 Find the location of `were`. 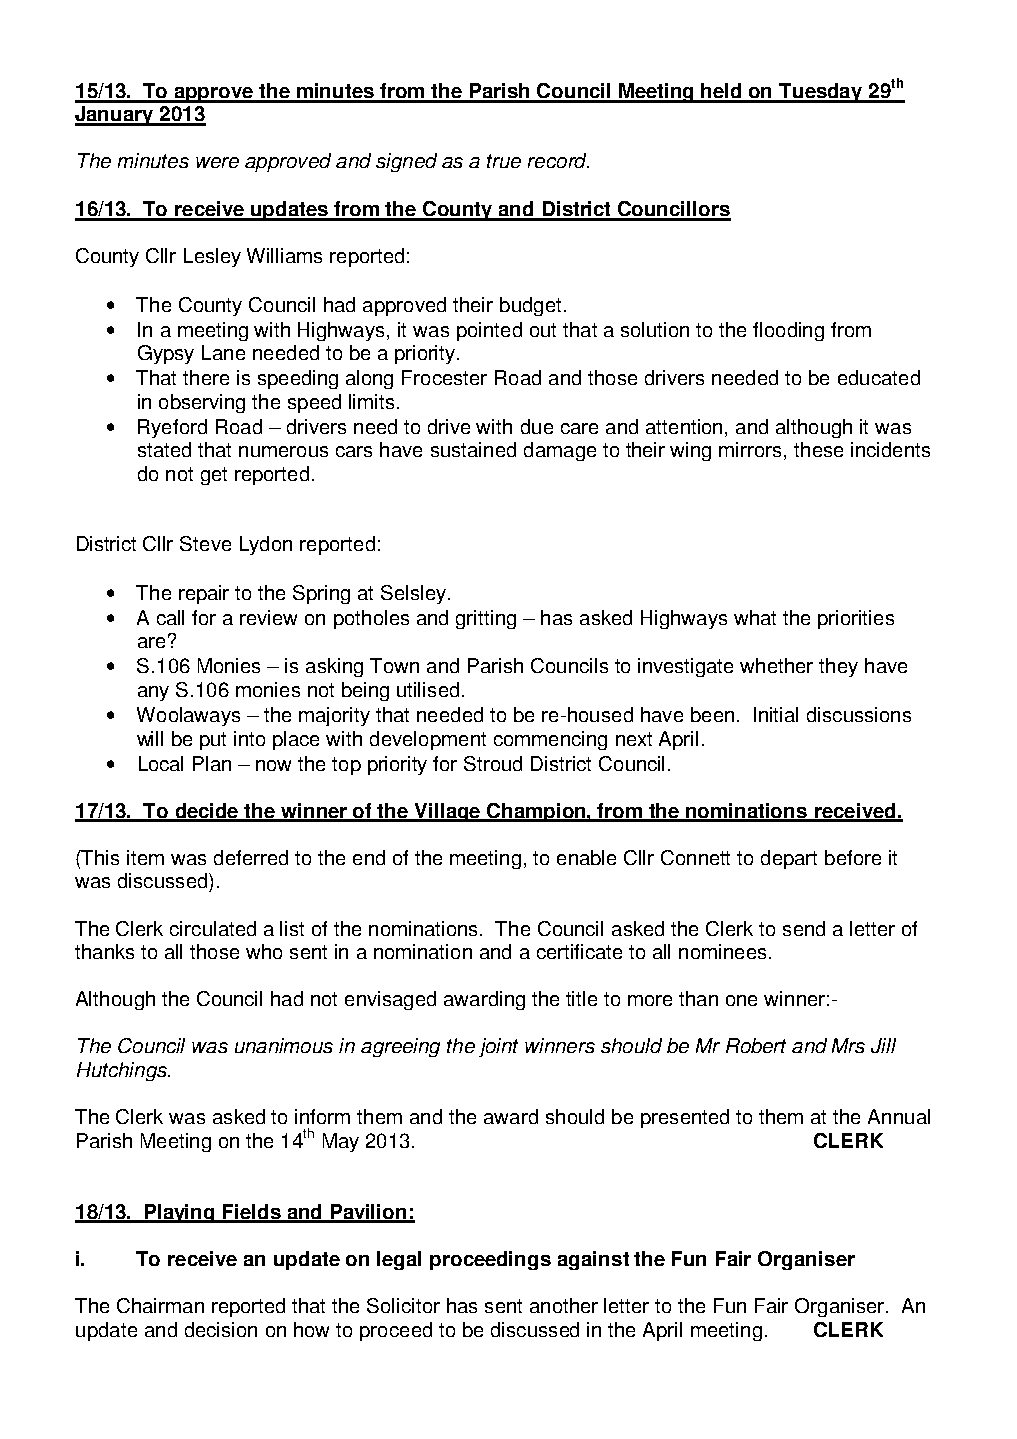

were is located at coordinates (217, 162).
